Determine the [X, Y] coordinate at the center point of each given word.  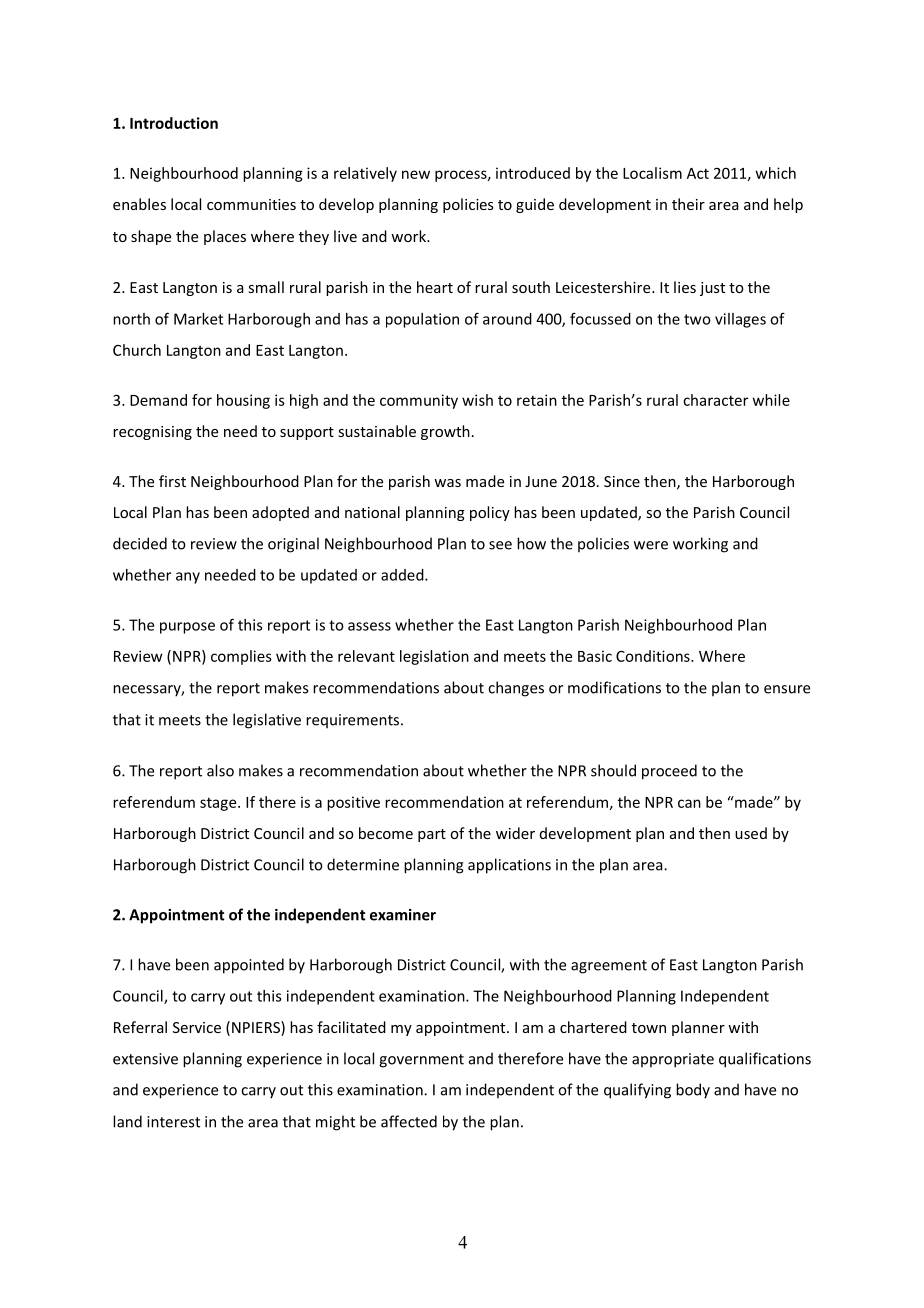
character [715, 400]
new [416, 174]
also [220, 770]
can [689, 803]
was [447, 483]
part [432, 835]
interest [173, 1122]
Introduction [174, 123]
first [172, 481]
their [688, 204]
